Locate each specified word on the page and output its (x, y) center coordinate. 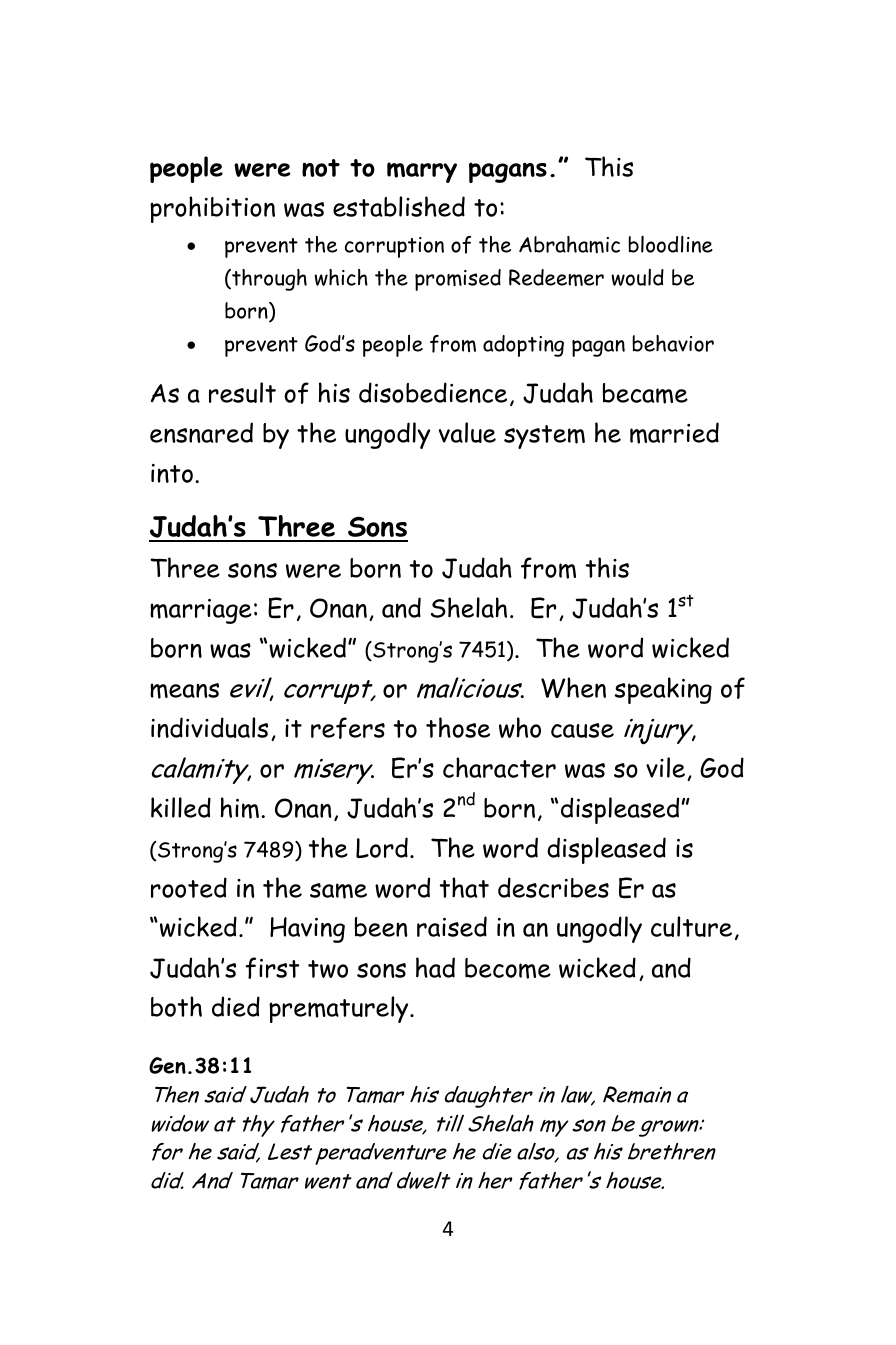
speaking (663, 690)
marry (422, 172)
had (435, 967)
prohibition (212, 209)
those (458, 727)
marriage (201, 611)
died (236, 1006)
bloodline (670, 244)
